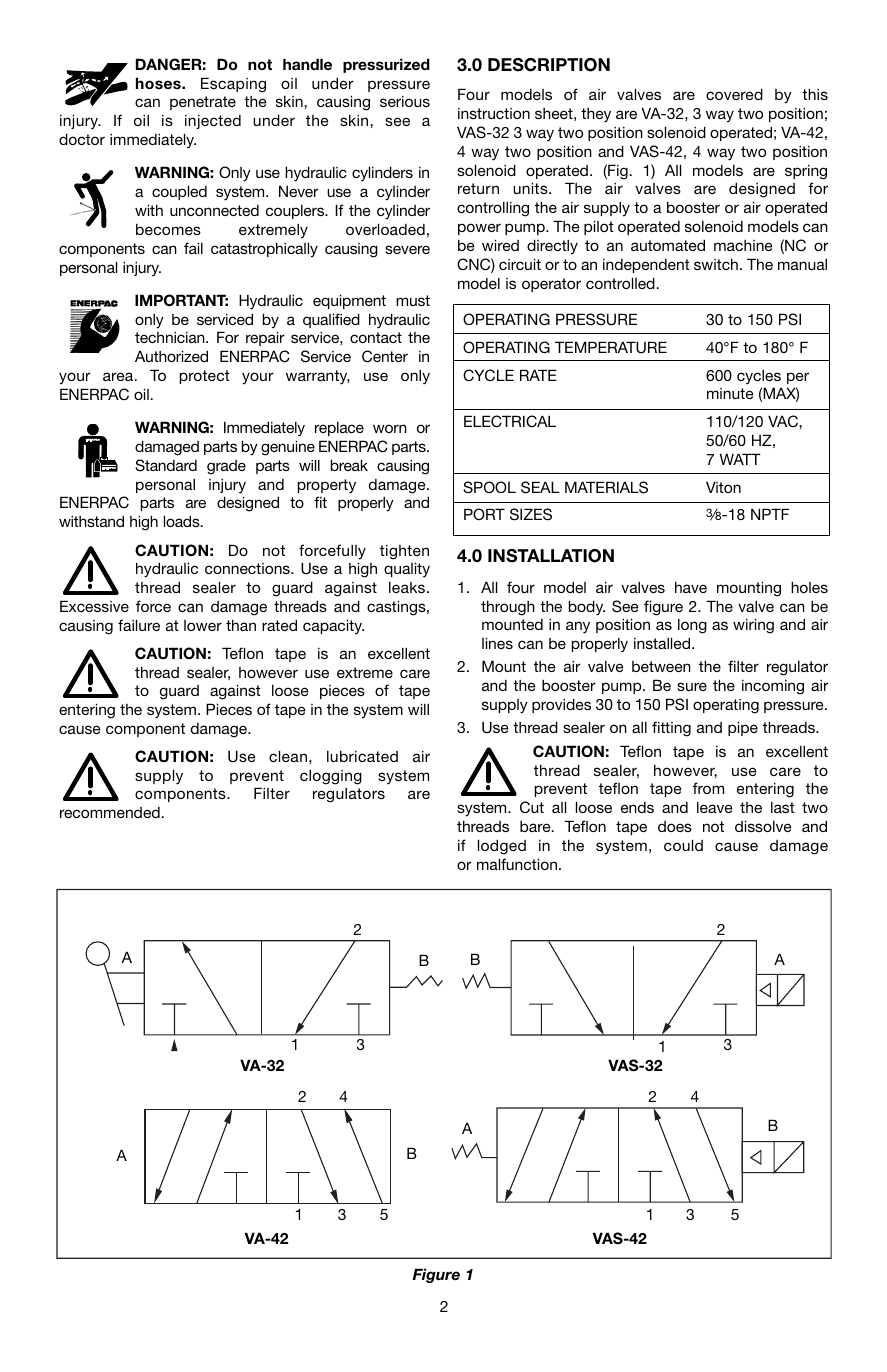  Describe the element at coordinates (479, 229) in the image. I see `power` at that location.
